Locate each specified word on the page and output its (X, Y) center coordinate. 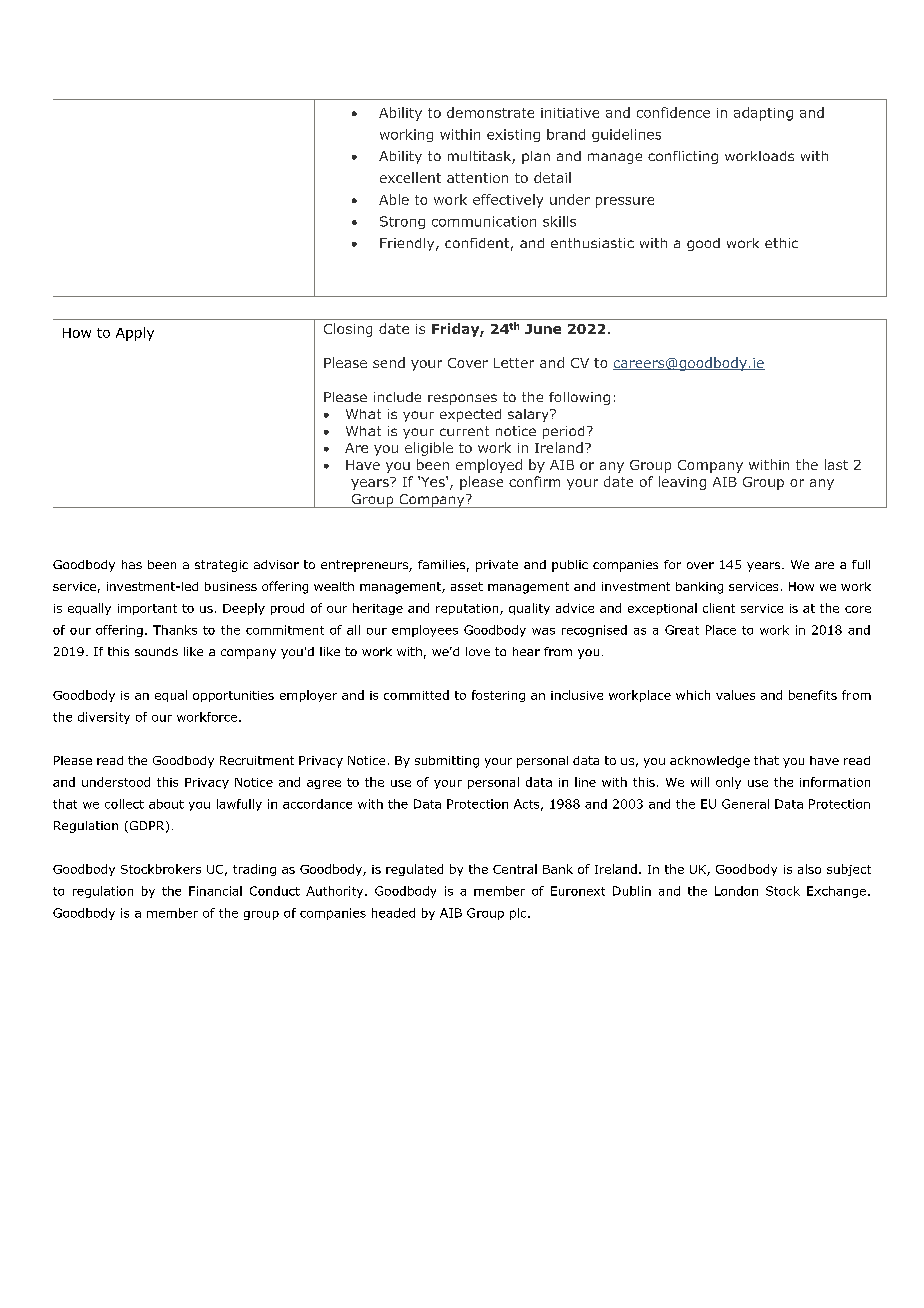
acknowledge (710, 762)
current (464, 431)
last (836, 464)
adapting (763, 114)
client (719, 608)
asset (467, 586)
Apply (135, 334)
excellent (410, 177)
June (543, 329)
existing (513, 135)
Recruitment (257, 760)
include (397, 397)
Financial (215, 891)
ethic (781, 243)
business (231, 586)
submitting (447, 762)
